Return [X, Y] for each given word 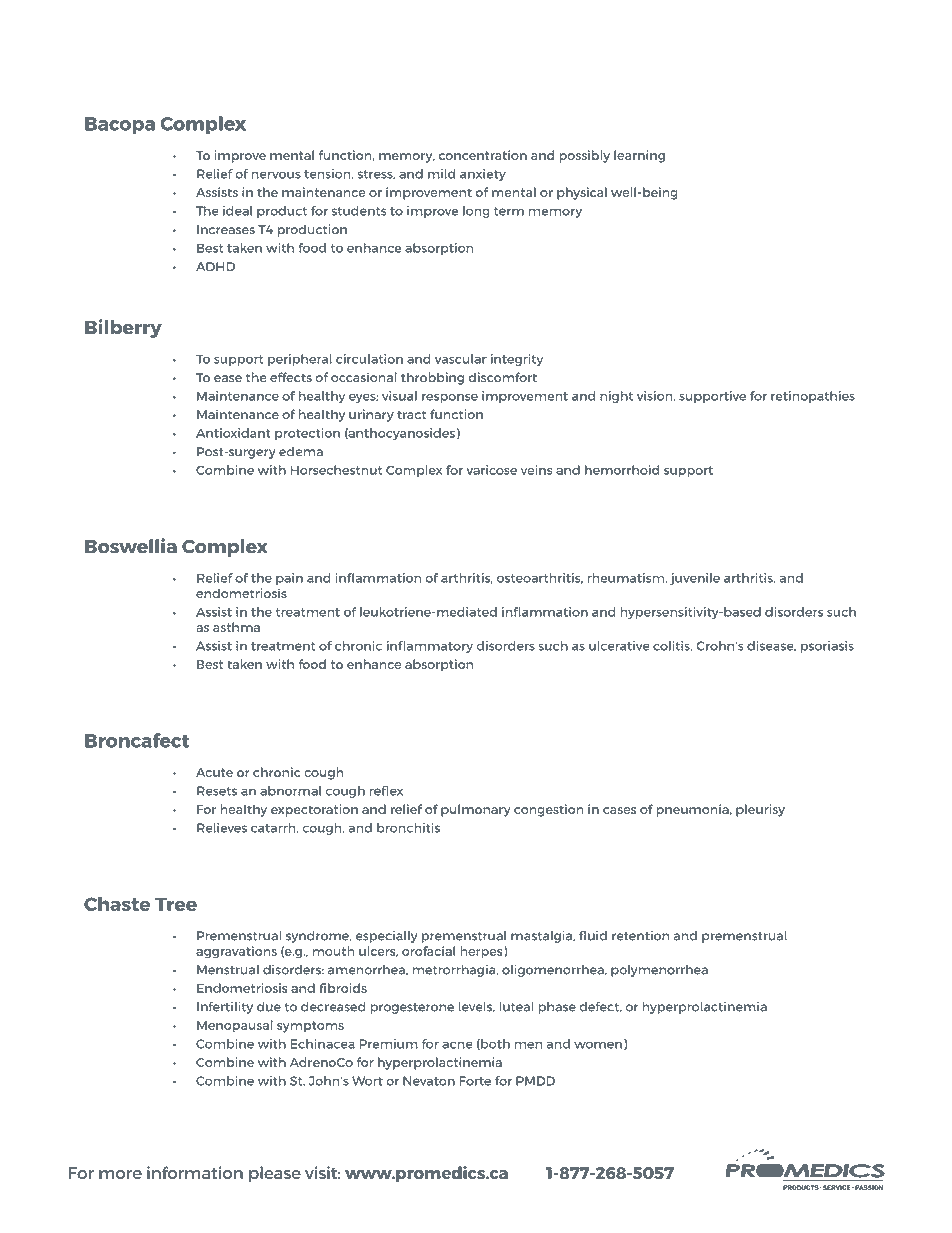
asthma [236, 627]
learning [639, 156]
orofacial [428, 951]
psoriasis [827, 647]
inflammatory [430, 647]
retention [640, 936]
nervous [276, 175]
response [450, 398]
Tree [176, 904]
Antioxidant [233, 433]
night [616, 397]
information [195, 1172]
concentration [483, 155]
